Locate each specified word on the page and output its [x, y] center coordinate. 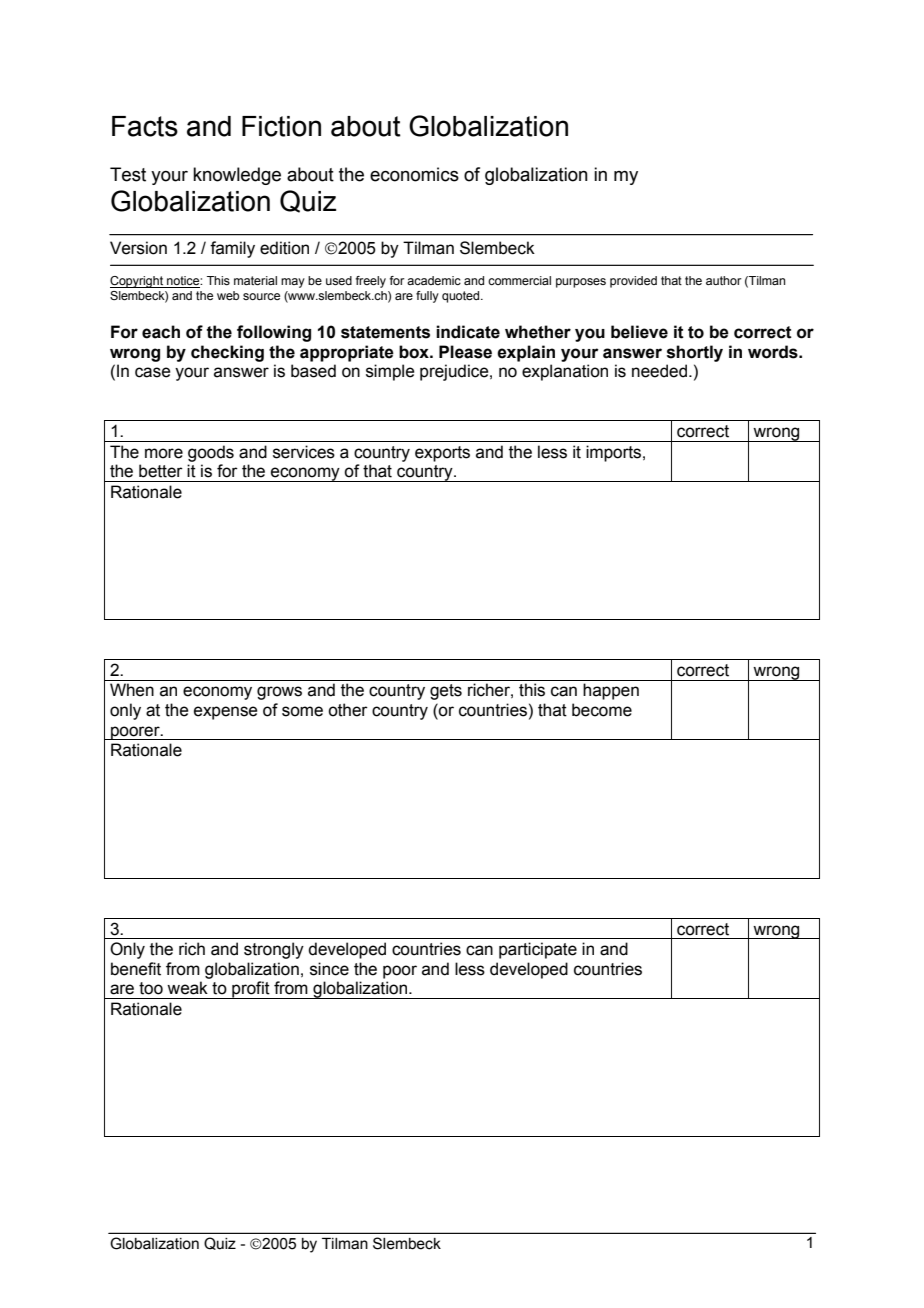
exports [442, 454]
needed [659, 371]
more [164, 453]
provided [633, 282]
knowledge [237, 176]
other [348, 710]
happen [611, 691]
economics [414, 174]
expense [226, 713]
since [329, 969]
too [151, 988]
